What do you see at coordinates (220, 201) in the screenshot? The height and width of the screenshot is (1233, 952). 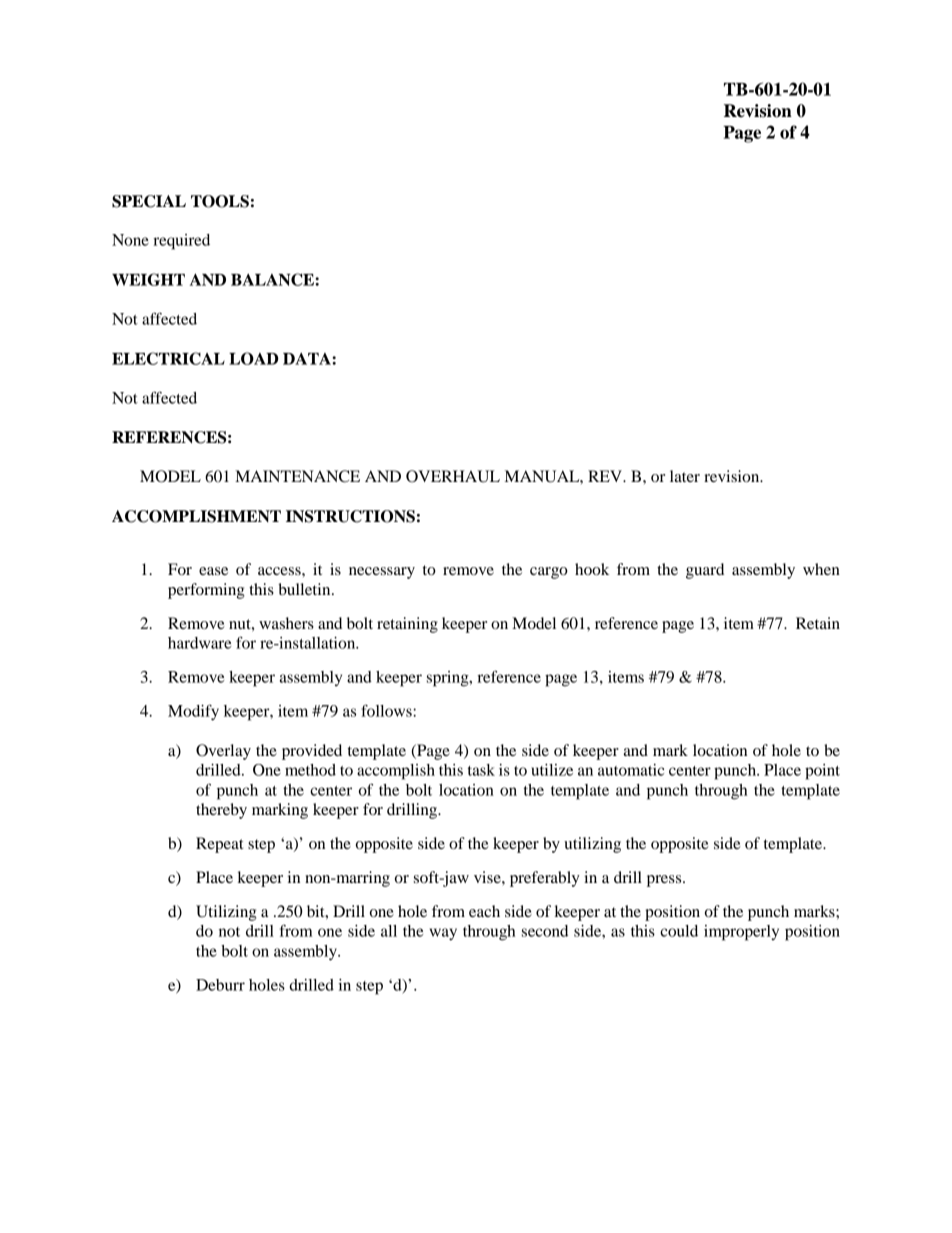 I see `TOOLS` at bounding box center [220, 201].
